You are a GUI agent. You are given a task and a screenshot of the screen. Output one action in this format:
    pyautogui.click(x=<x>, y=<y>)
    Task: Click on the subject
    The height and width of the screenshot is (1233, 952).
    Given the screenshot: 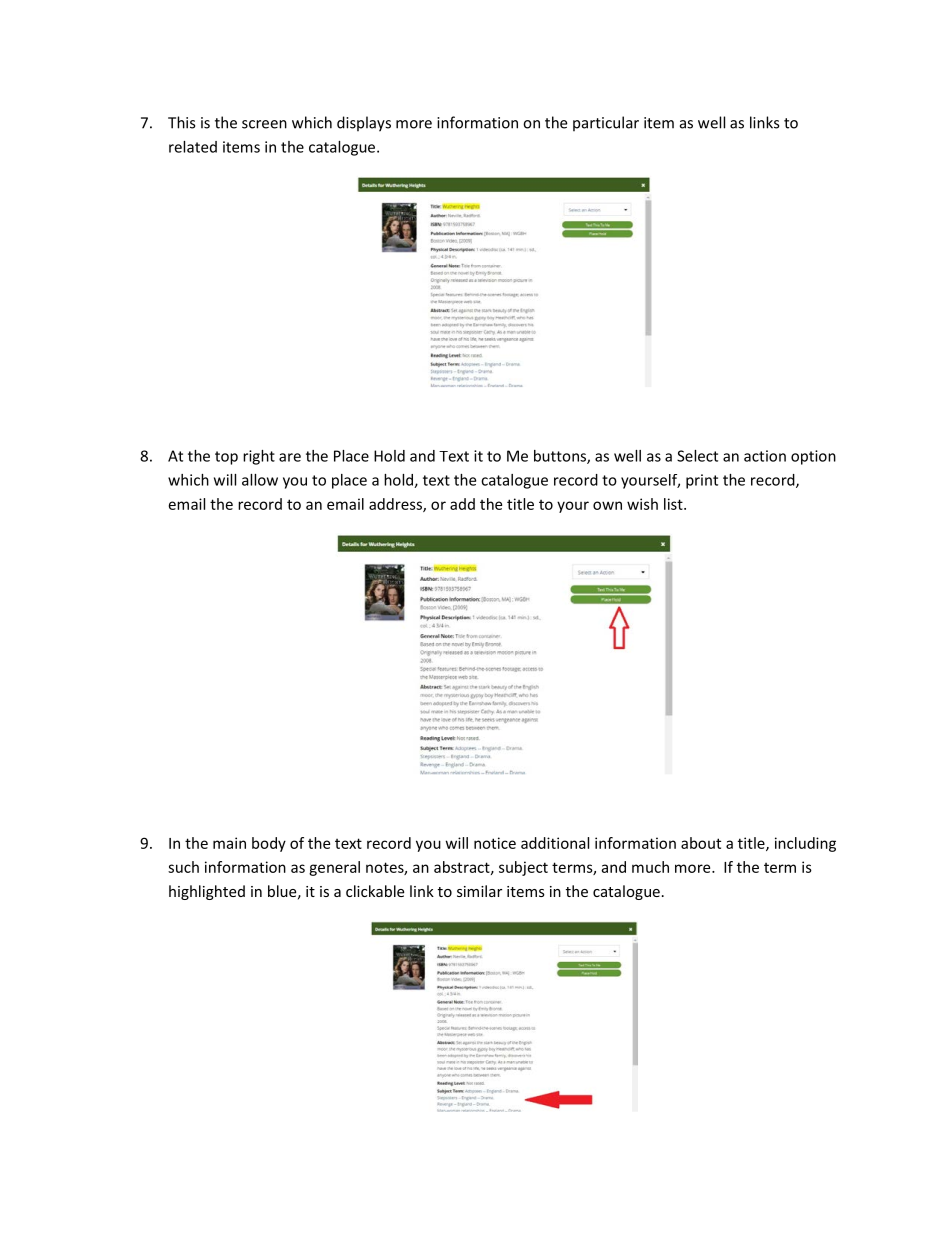 What is the action you would take?
    pyautogui.click(x=523, y=868)
